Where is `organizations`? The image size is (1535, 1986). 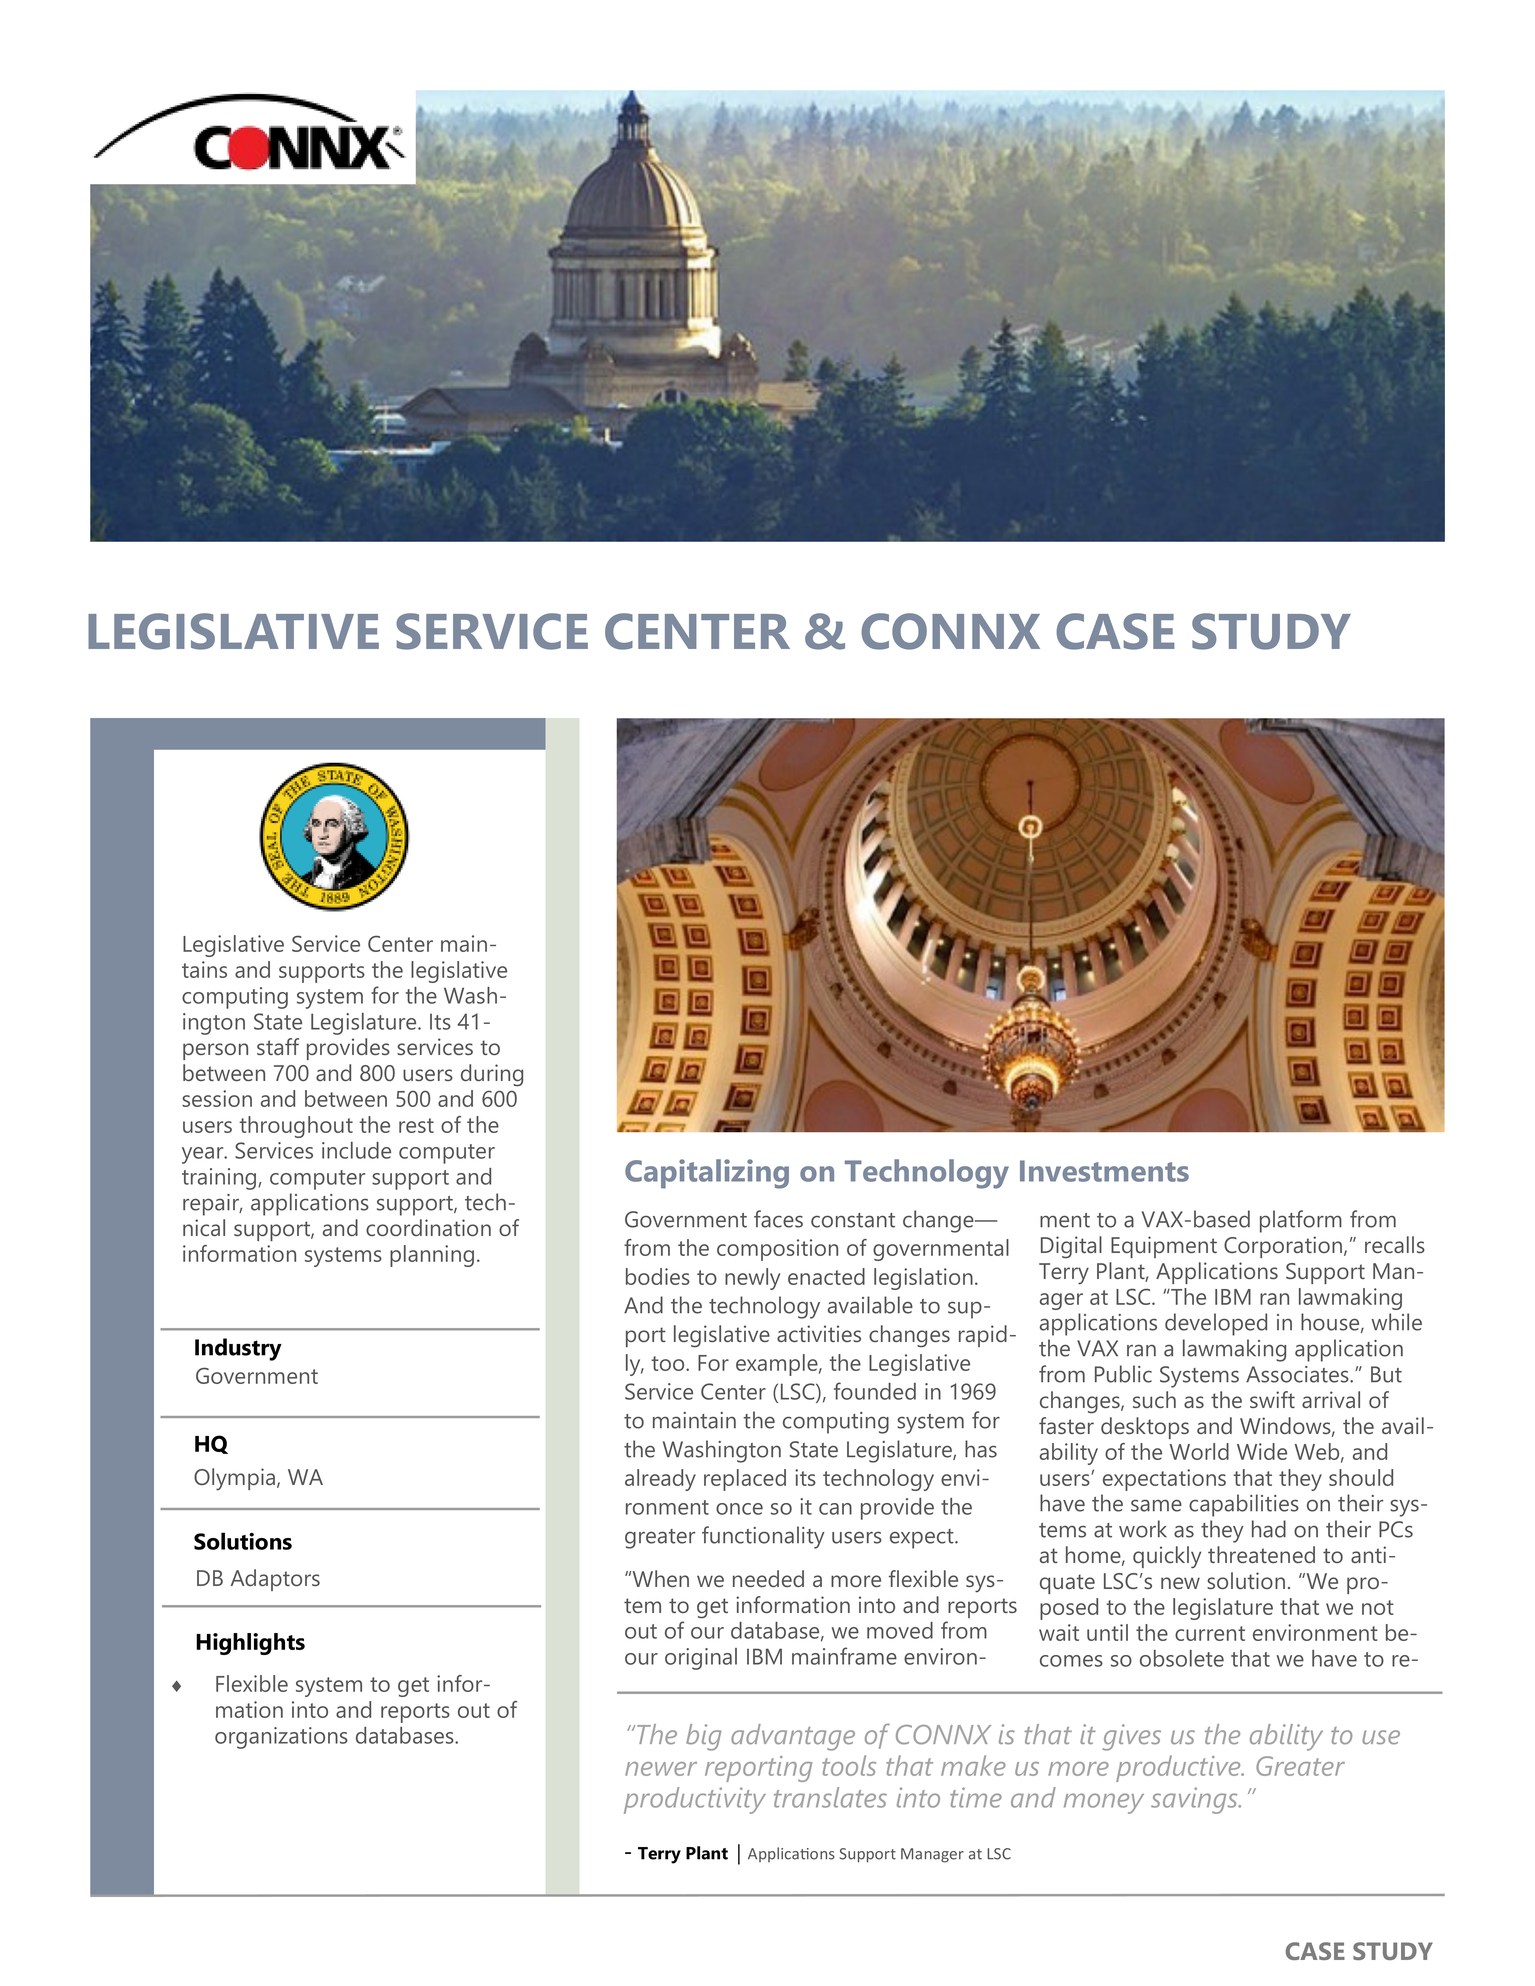 organizations is located at coordinates (281, 1738).
